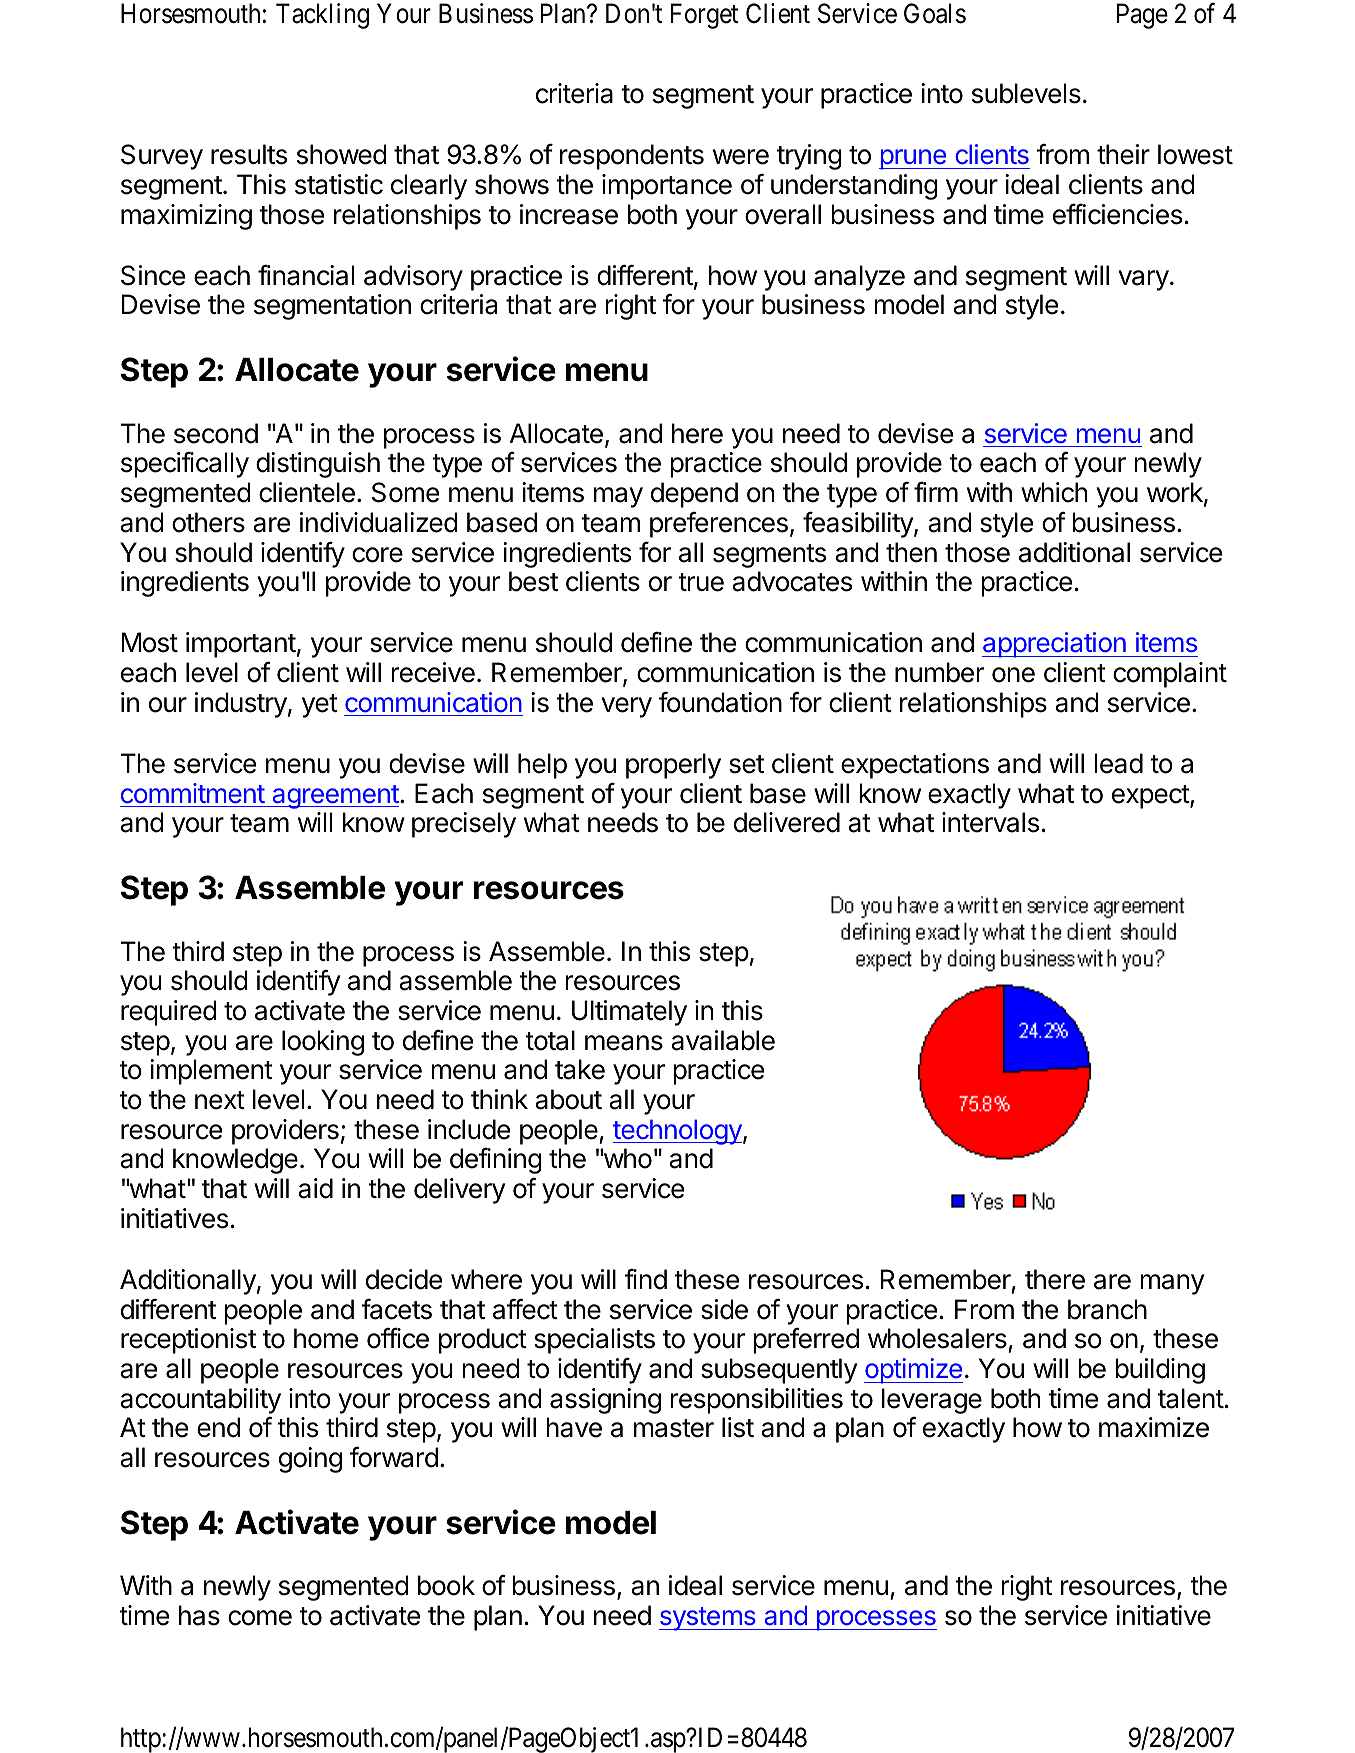 The image size is (1355, 1753). Describe the element at coordinates (1123, 154) in the page. I see `their` at that location.
